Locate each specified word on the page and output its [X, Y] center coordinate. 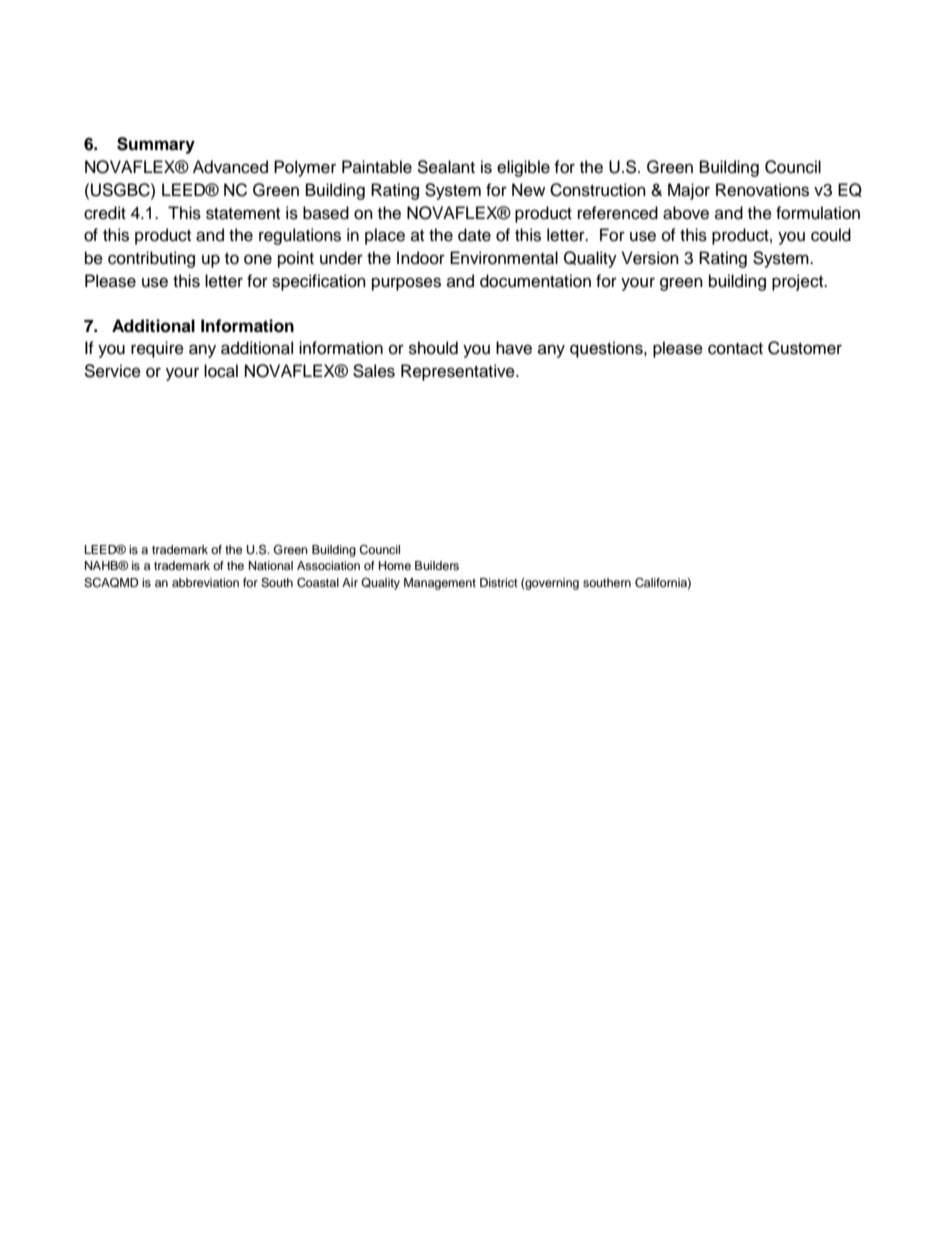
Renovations [762, 190]
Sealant [446, 167]
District [499, 582]
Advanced [230, 167]
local [221, 371]
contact [735, 349]
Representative [459, 372]
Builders [437, 565]
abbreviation [205, 582]
